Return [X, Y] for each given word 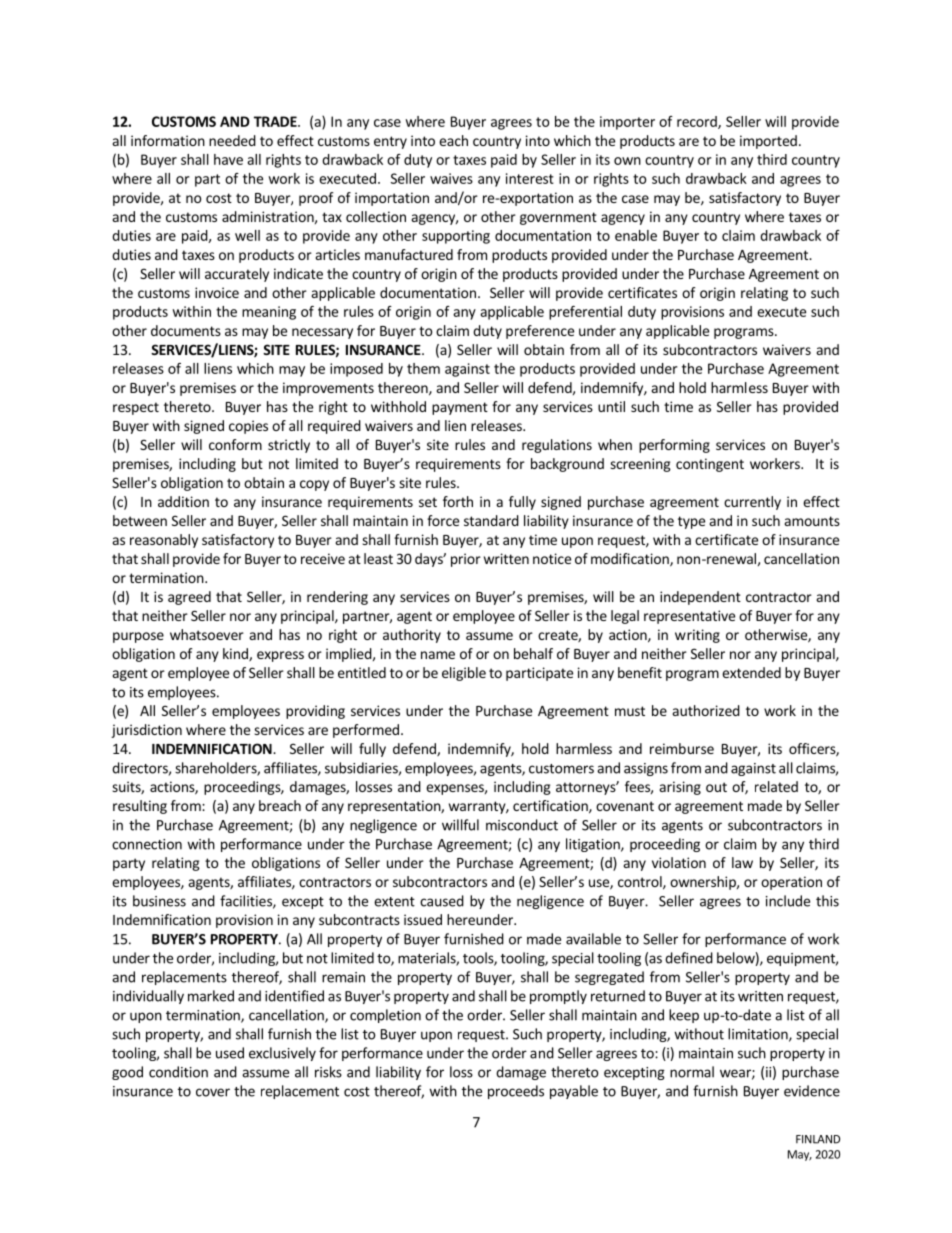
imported [768, 142]
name [438, 655]
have [228, 159]
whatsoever [207, 634]
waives [451, 178]
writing [697, 636]
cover [213, 1092]
